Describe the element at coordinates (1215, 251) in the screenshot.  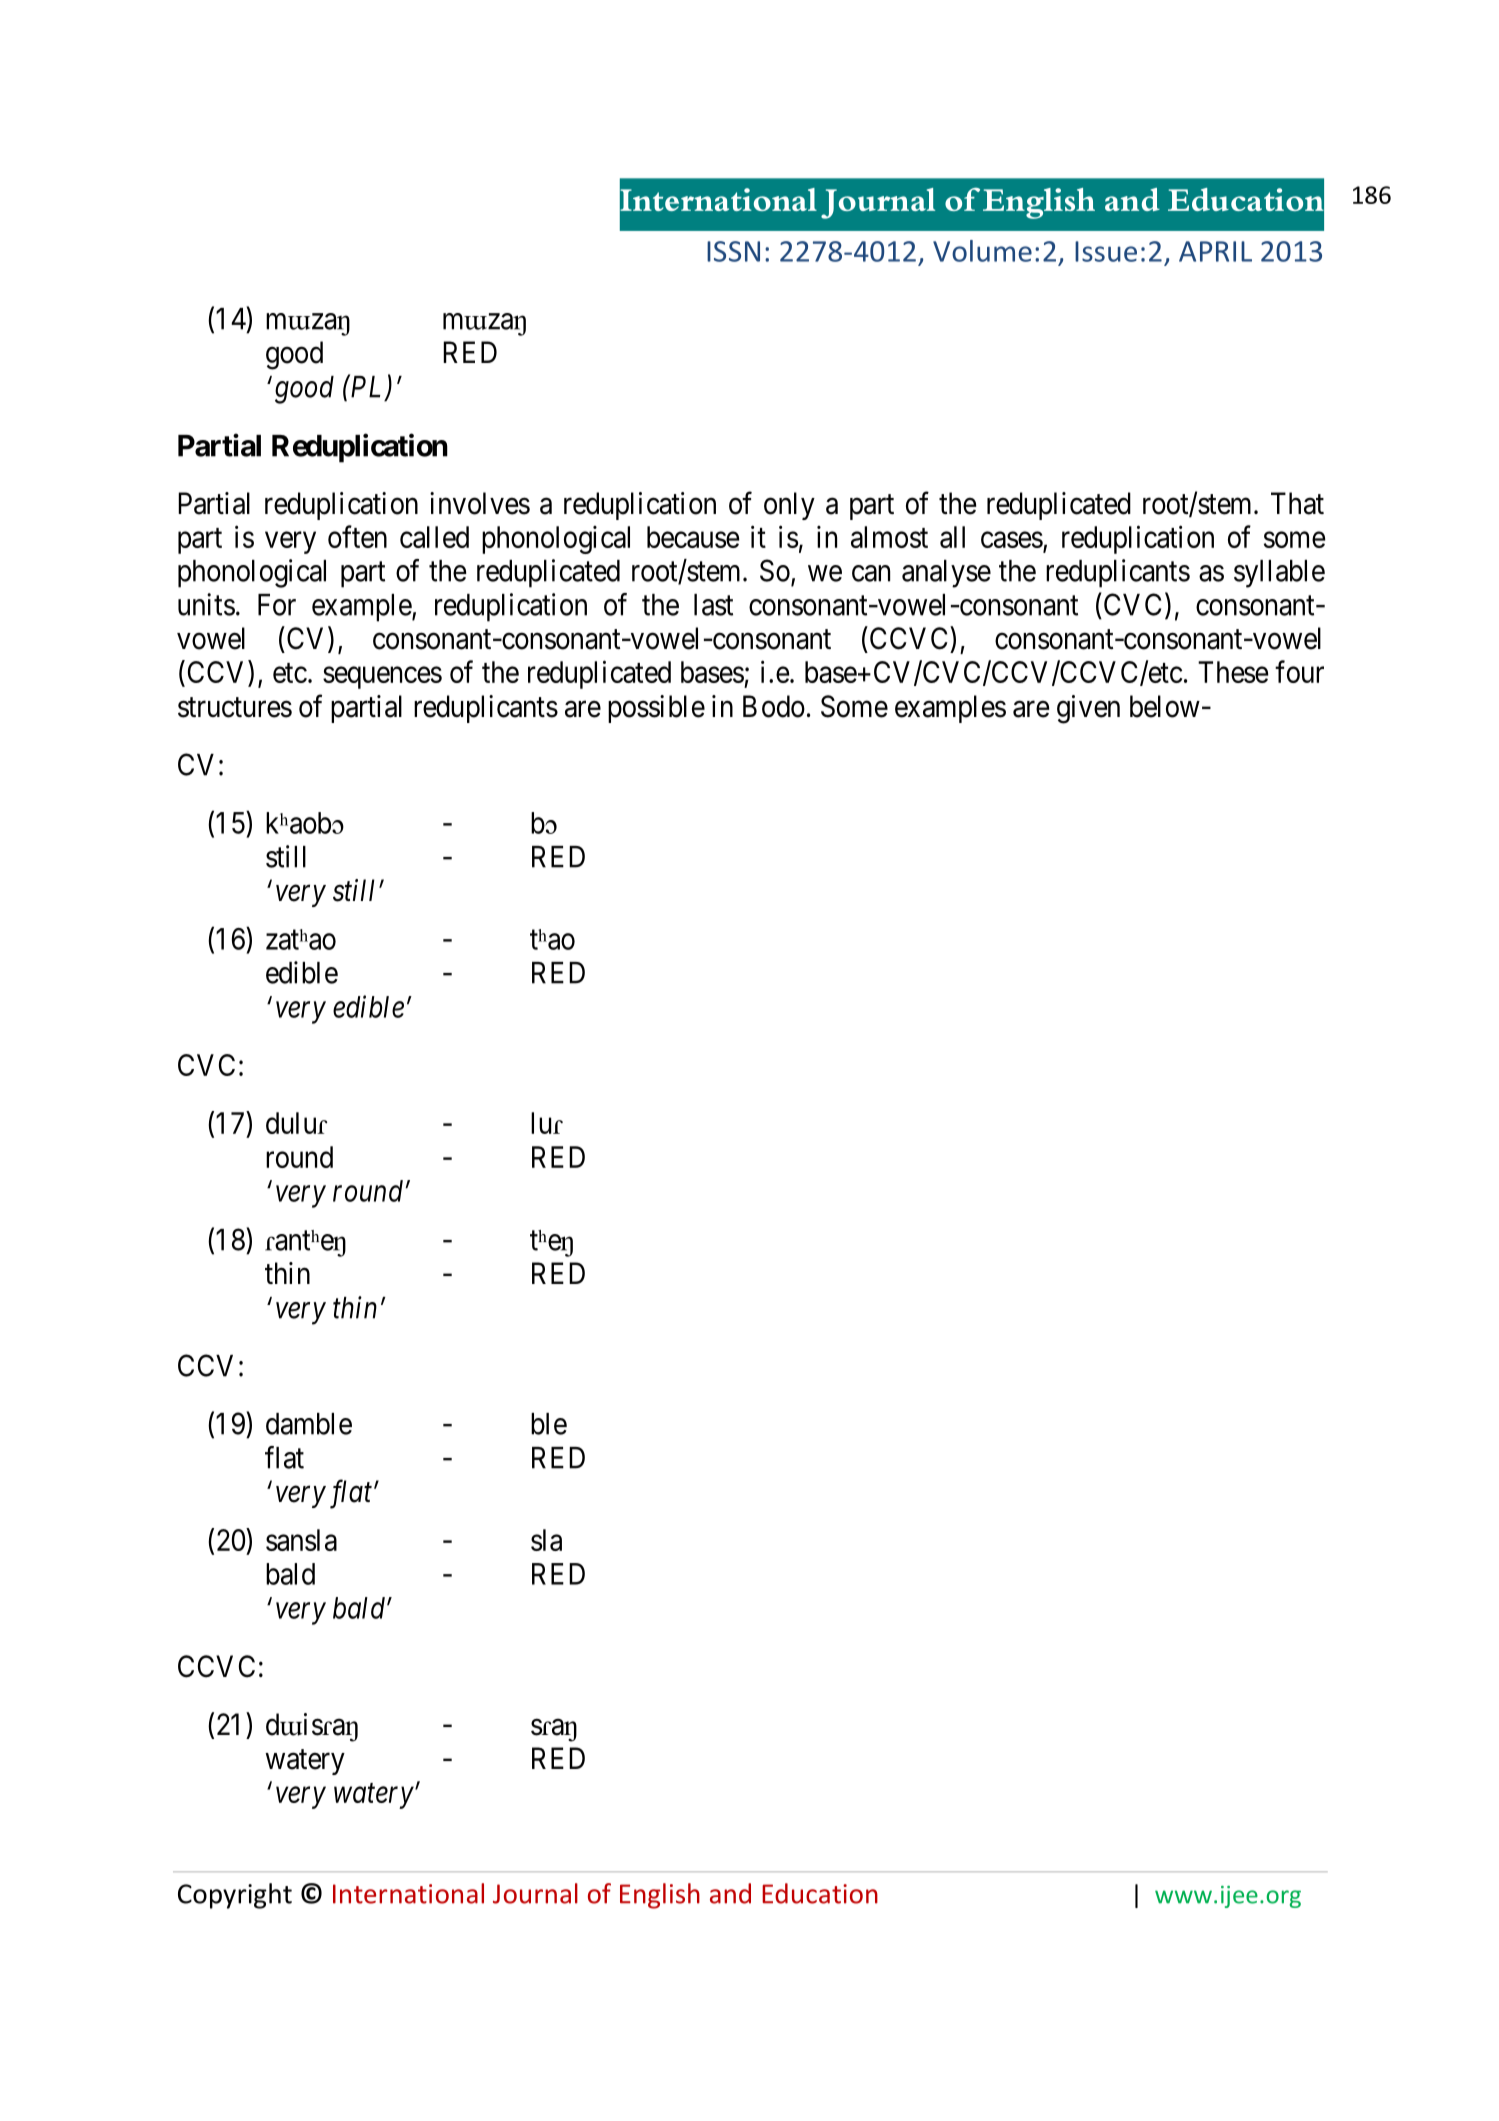
I see `APRIL` at that location.
